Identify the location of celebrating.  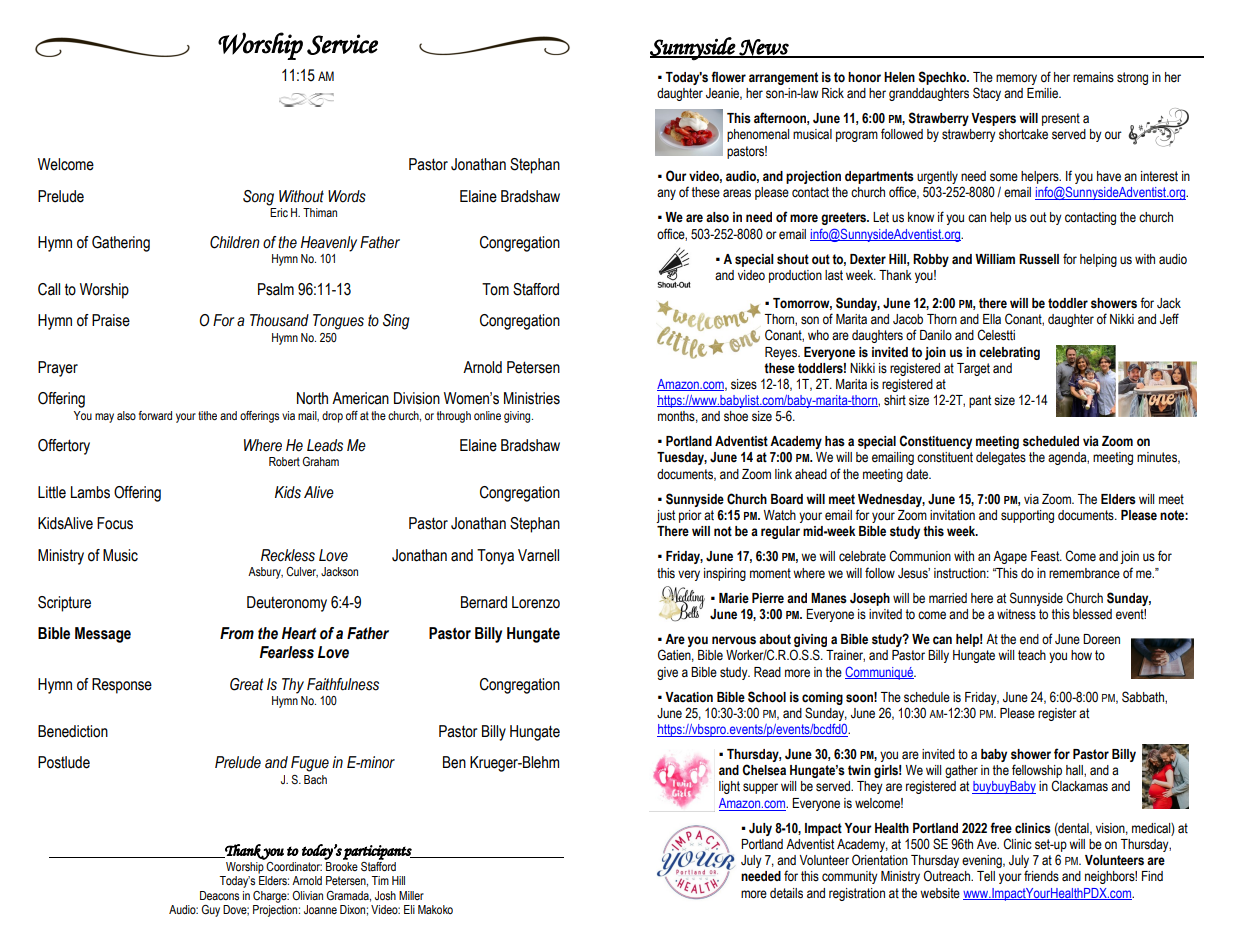
(1009, 353).
